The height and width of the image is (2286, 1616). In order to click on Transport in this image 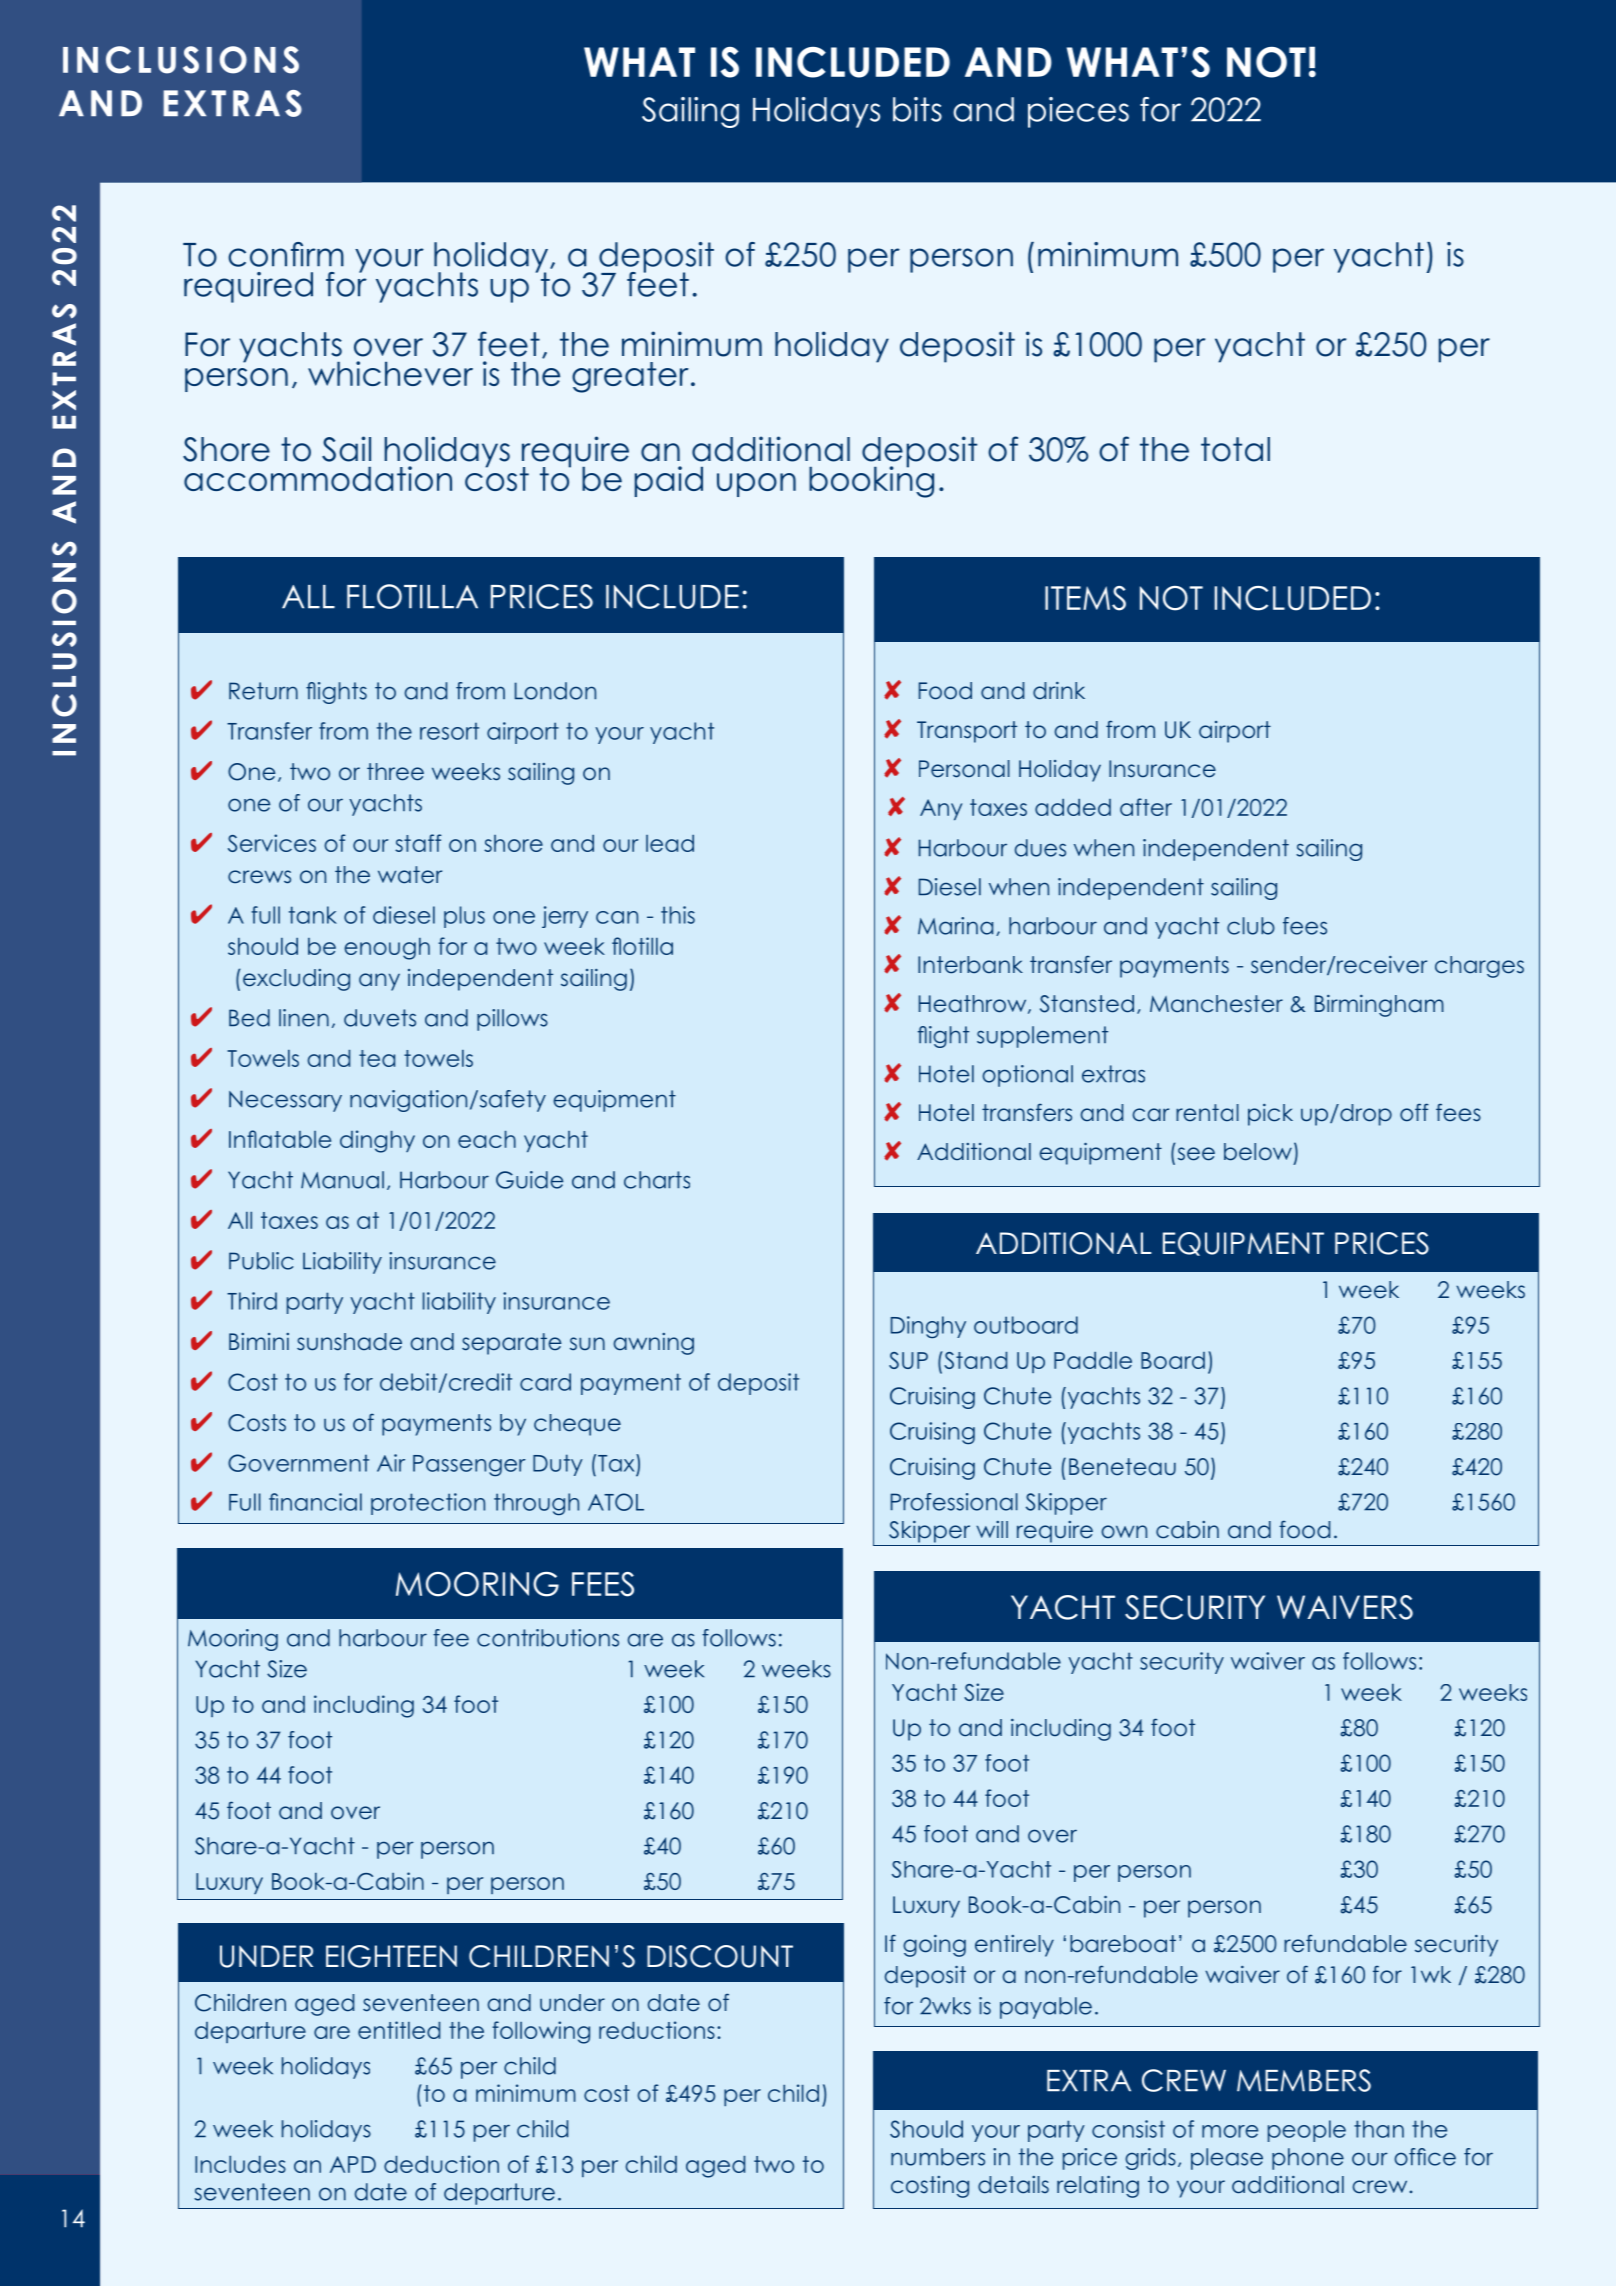, I will do `click(967, 732)`.
